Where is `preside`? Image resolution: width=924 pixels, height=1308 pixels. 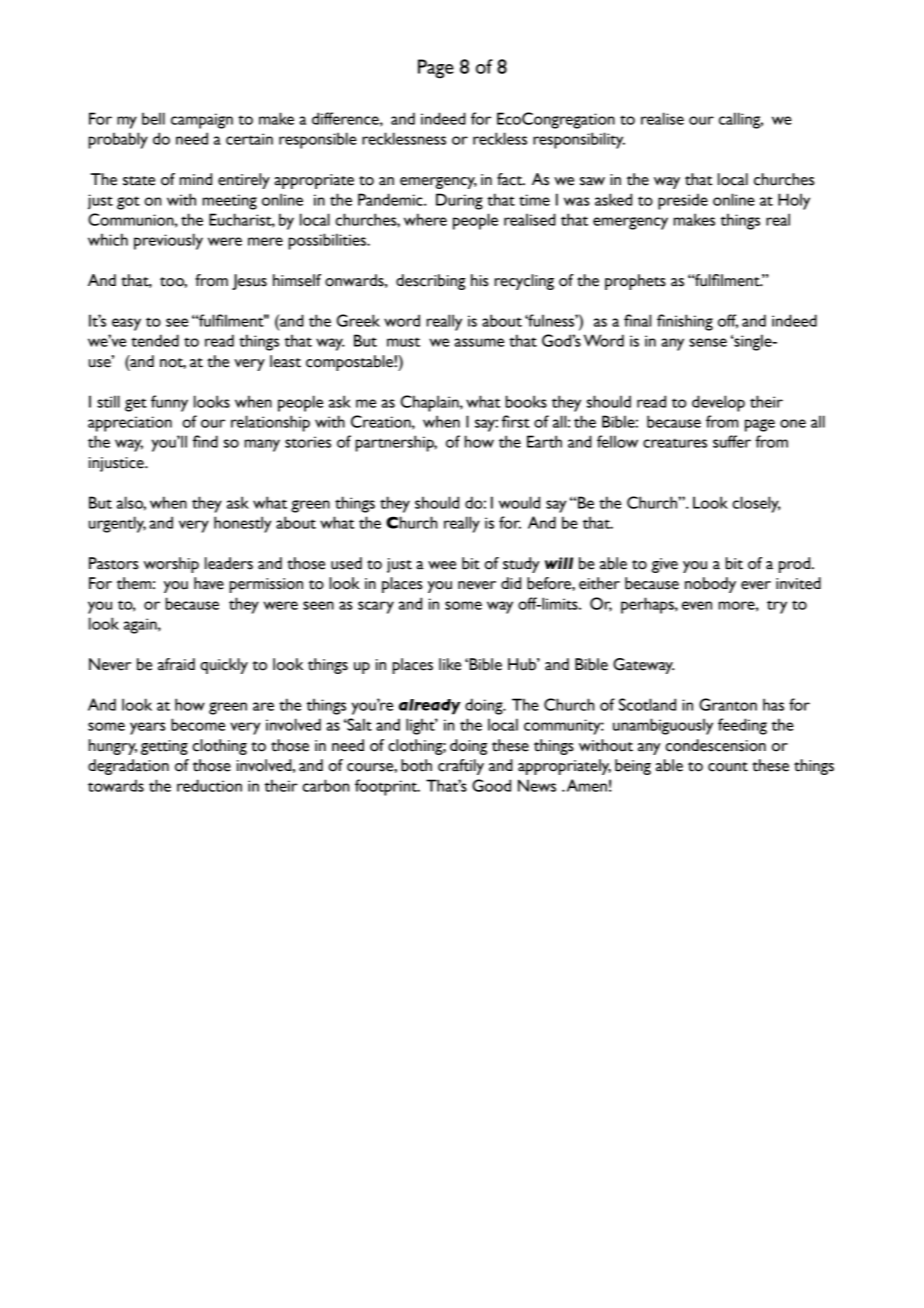 preside is located at coordinates (683, 201).
